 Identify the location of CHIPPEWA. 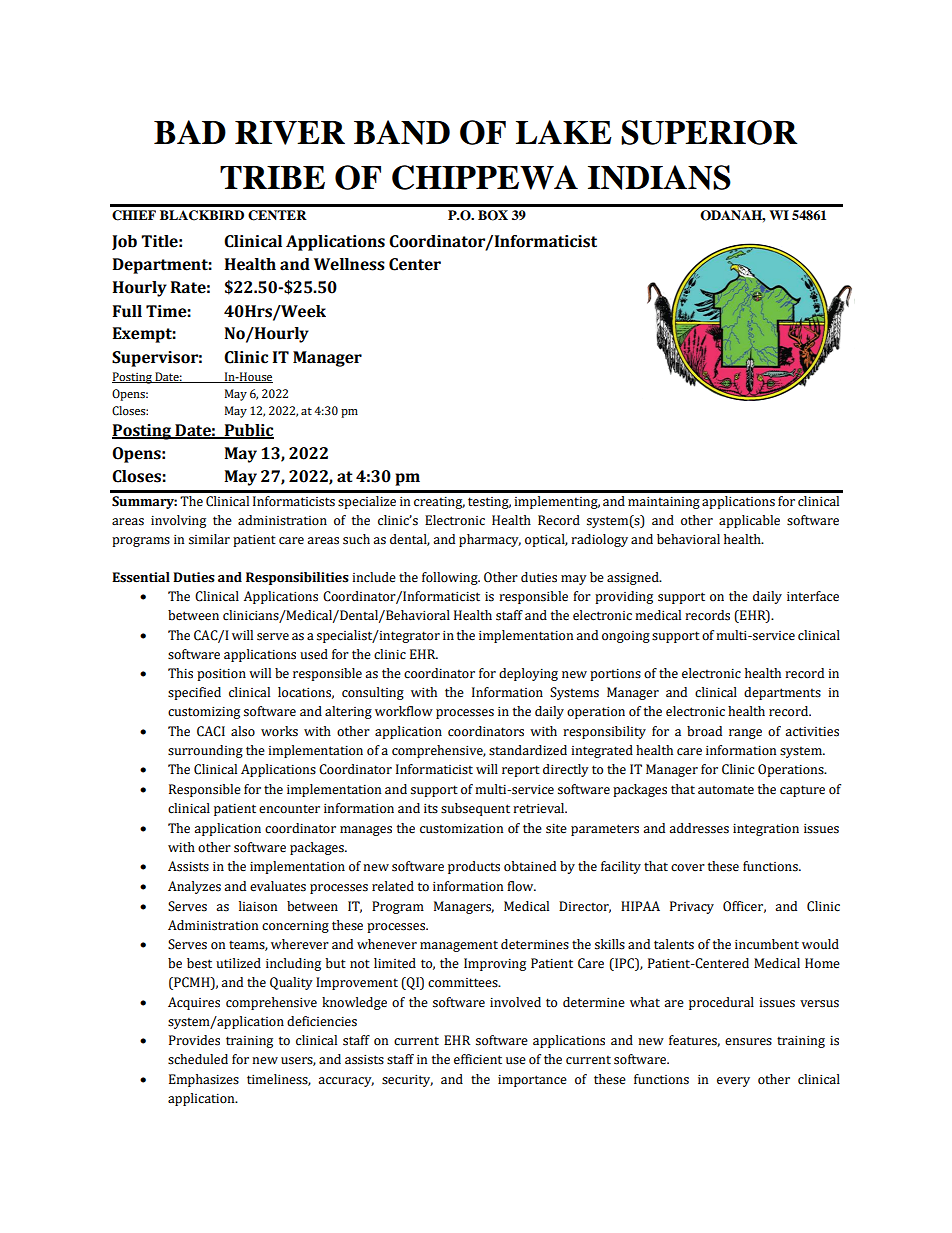
(485, 177).
